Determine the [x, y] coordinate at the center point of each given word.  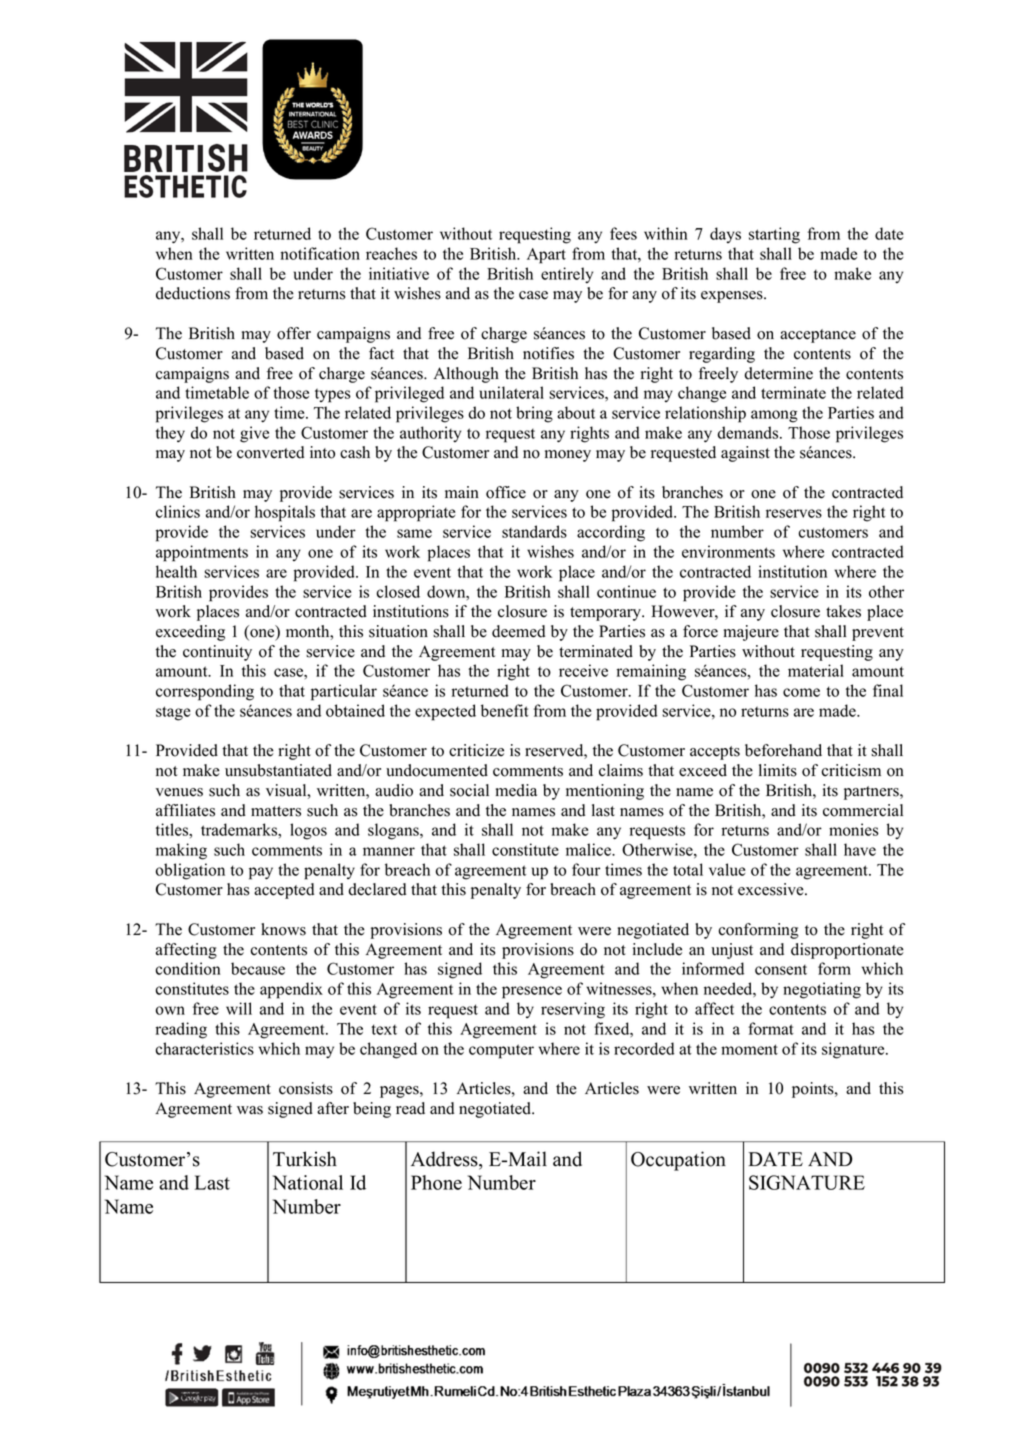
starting [774, 235]
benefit [505, 710]
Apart [546, 256]
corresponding [205, 692]
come [801, 692]
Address [445, 1160]
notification [320, 253]
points [814, 1090]
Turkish [305, 1159]
